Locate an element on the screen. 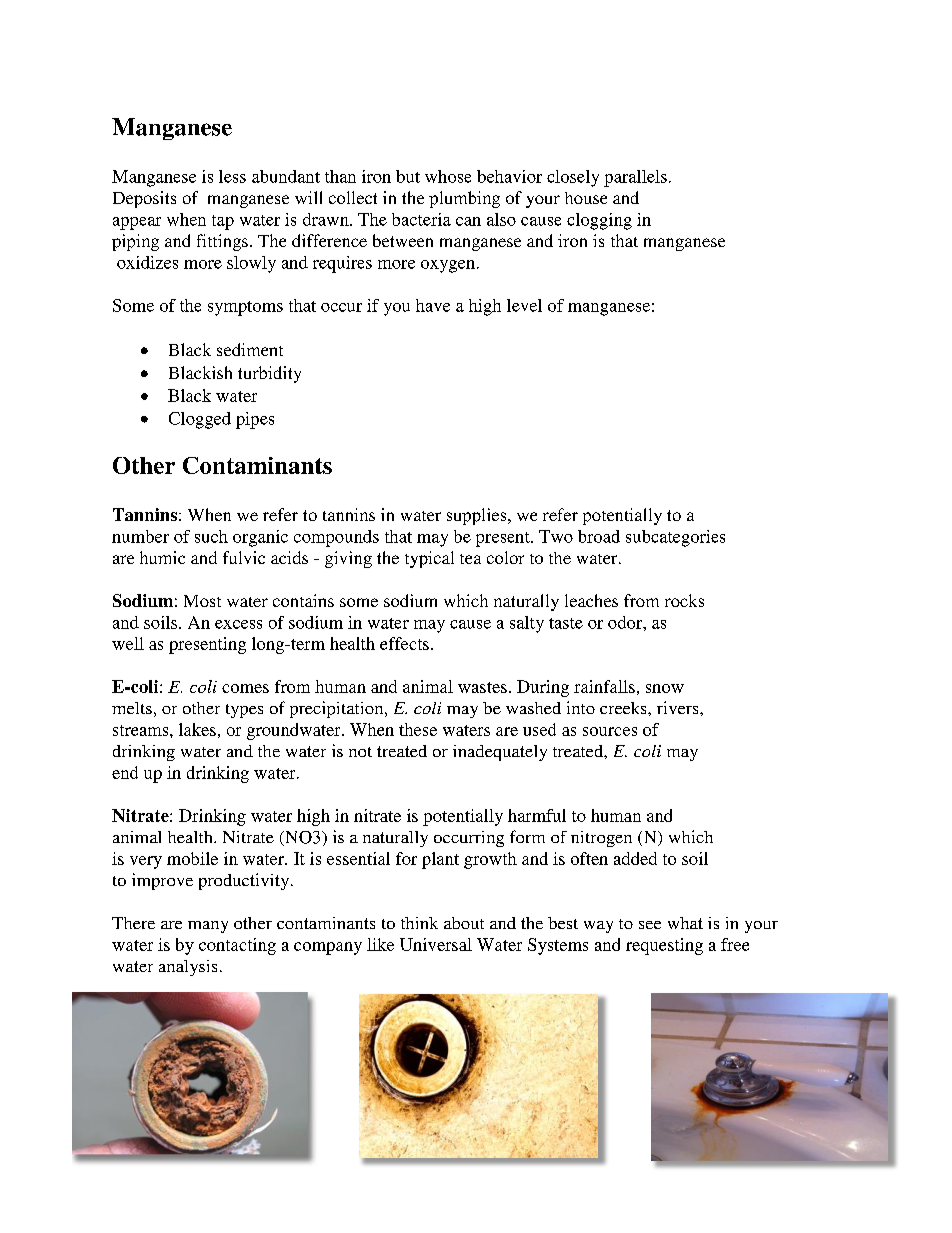 This screenshot has width=952, height=1233. snow is located at coordinates (665, 688).
